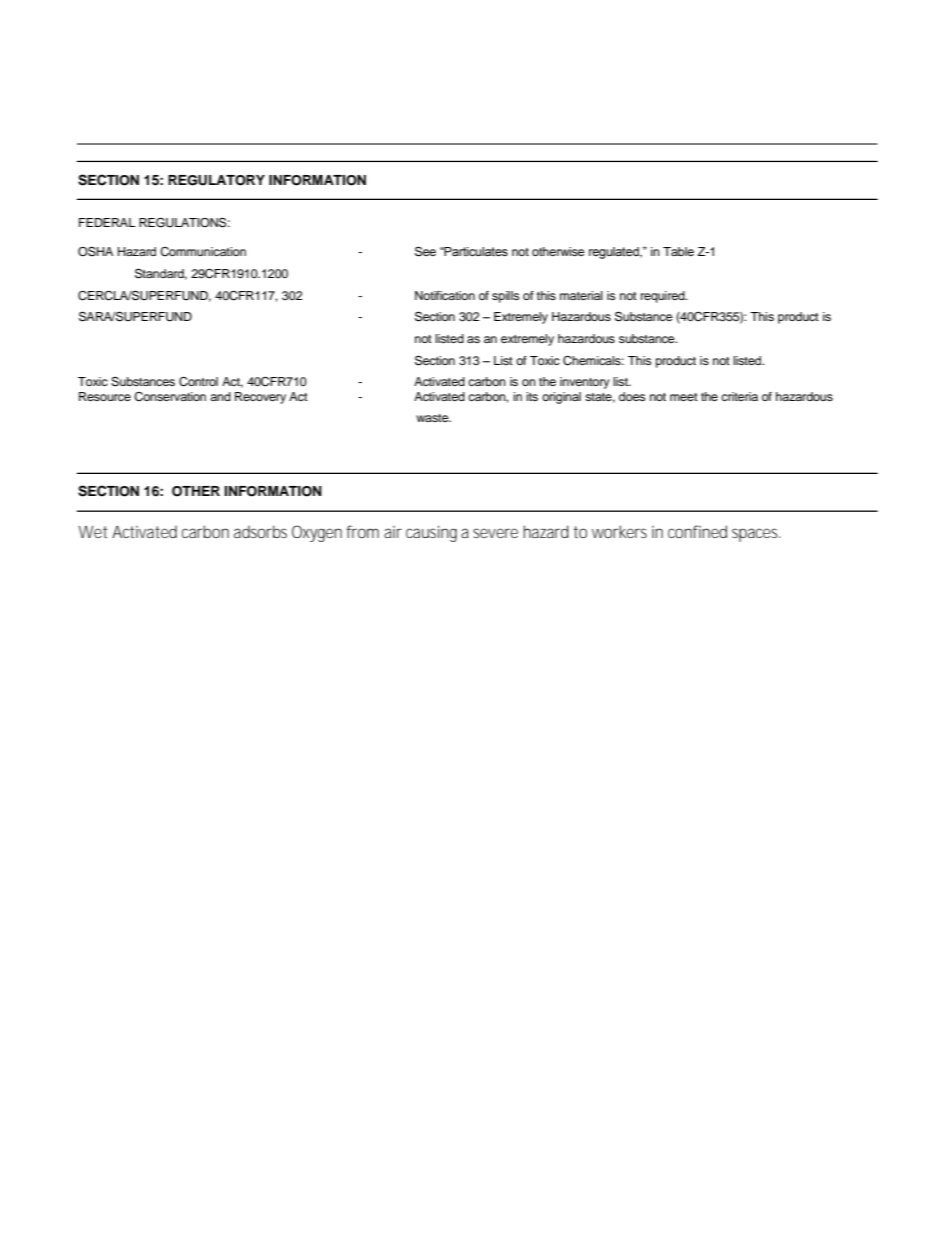 The image size is (952, 1233). What do you see at coordinates (561, 398) in the document?
I see `original` at bounding box center [561, 398].
